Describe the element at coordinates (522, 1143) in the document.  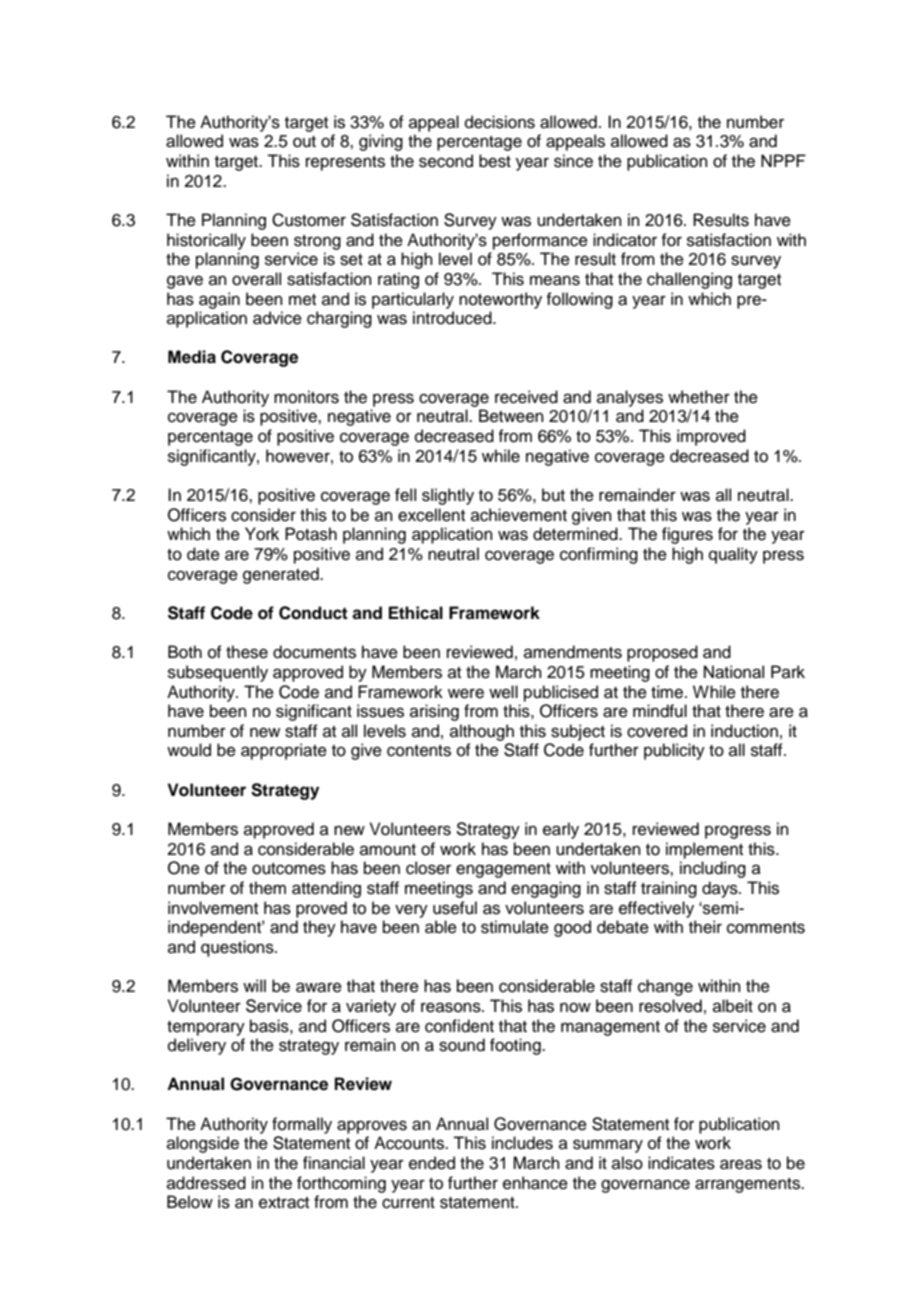
I see `includes` at that location.
